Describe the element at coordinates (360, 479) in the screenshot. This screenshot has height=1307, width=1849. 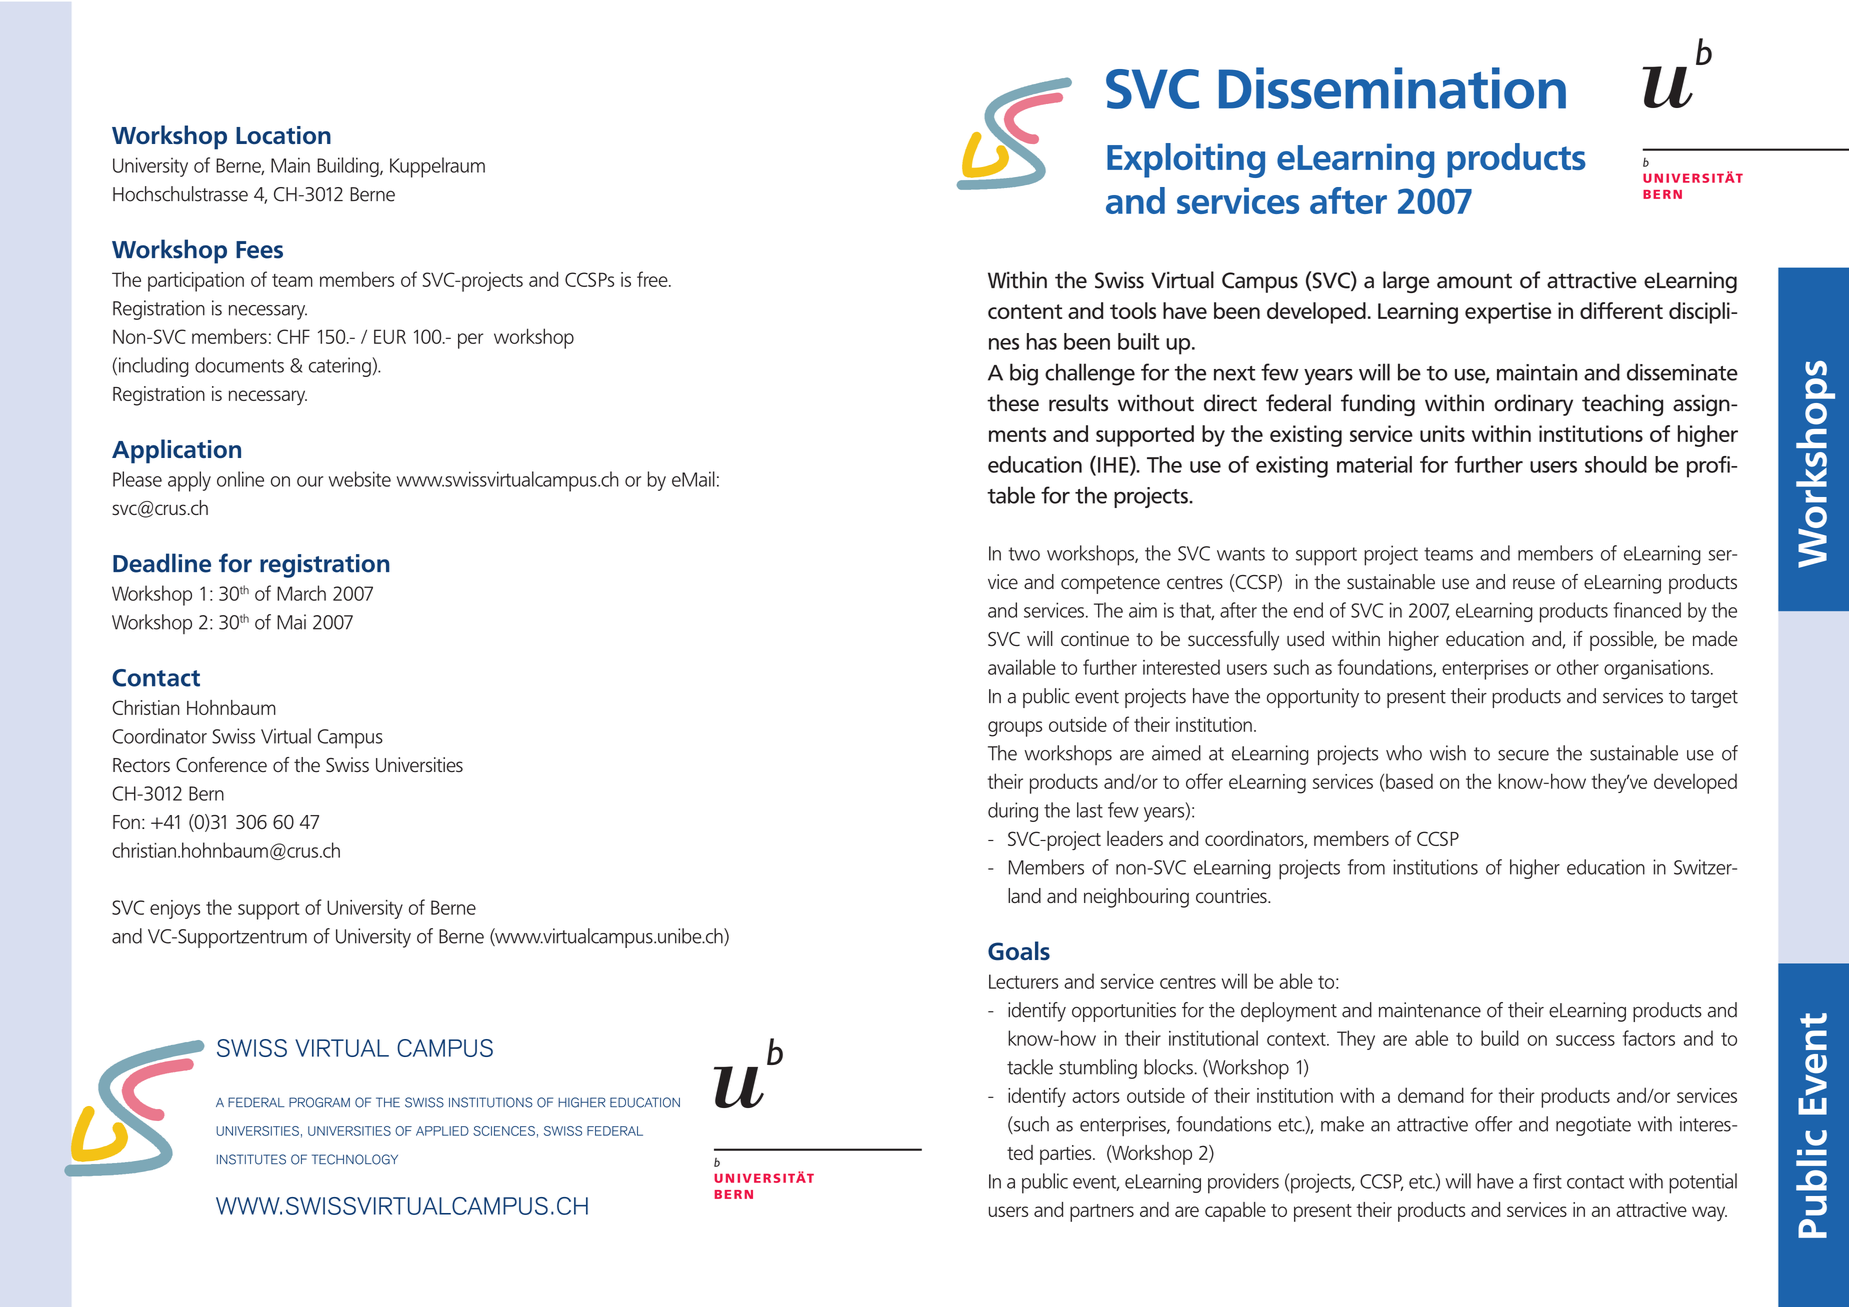
I see `website` at that location.
